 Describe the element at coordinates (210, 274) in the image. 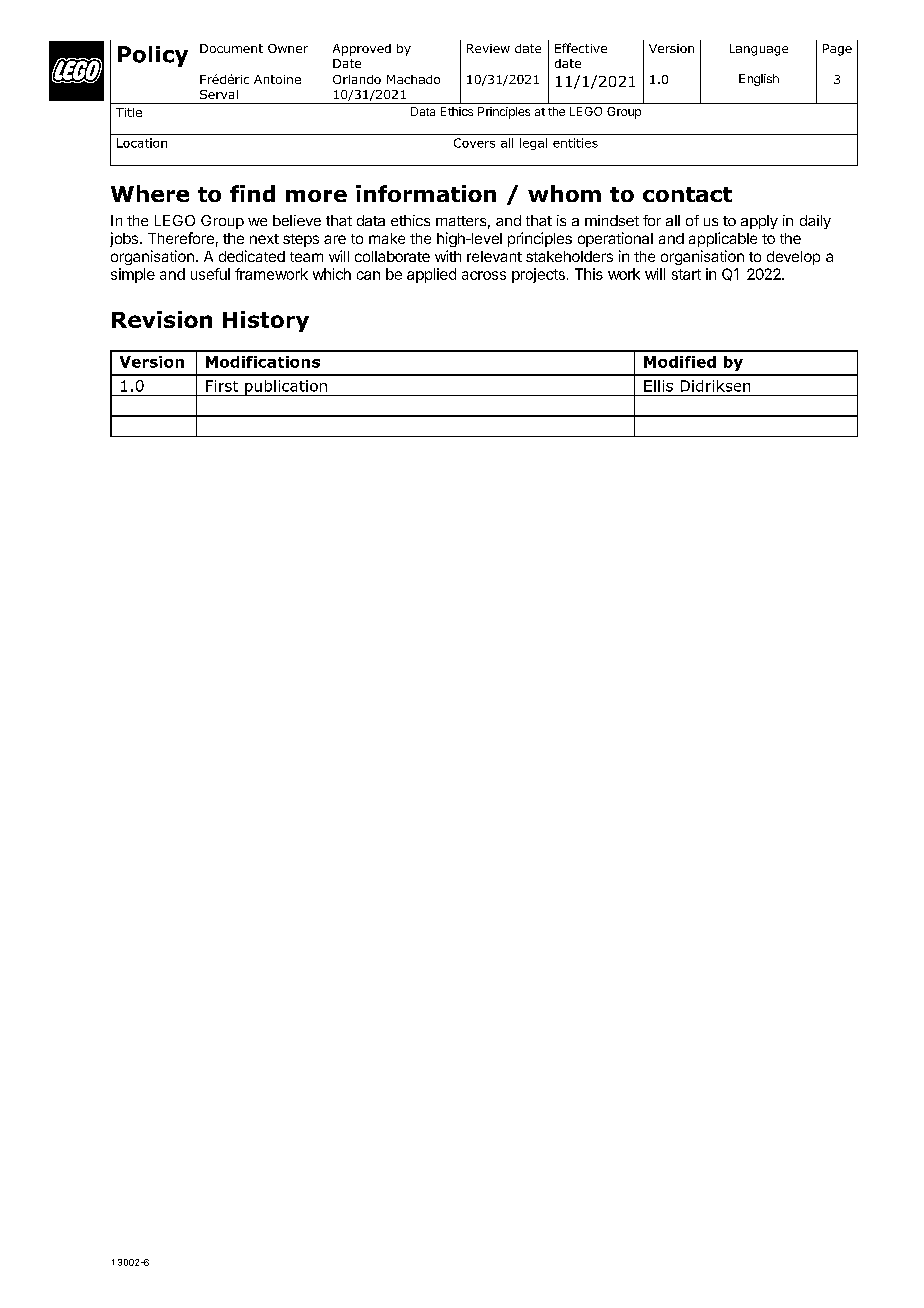

I see `useful` at that location.
